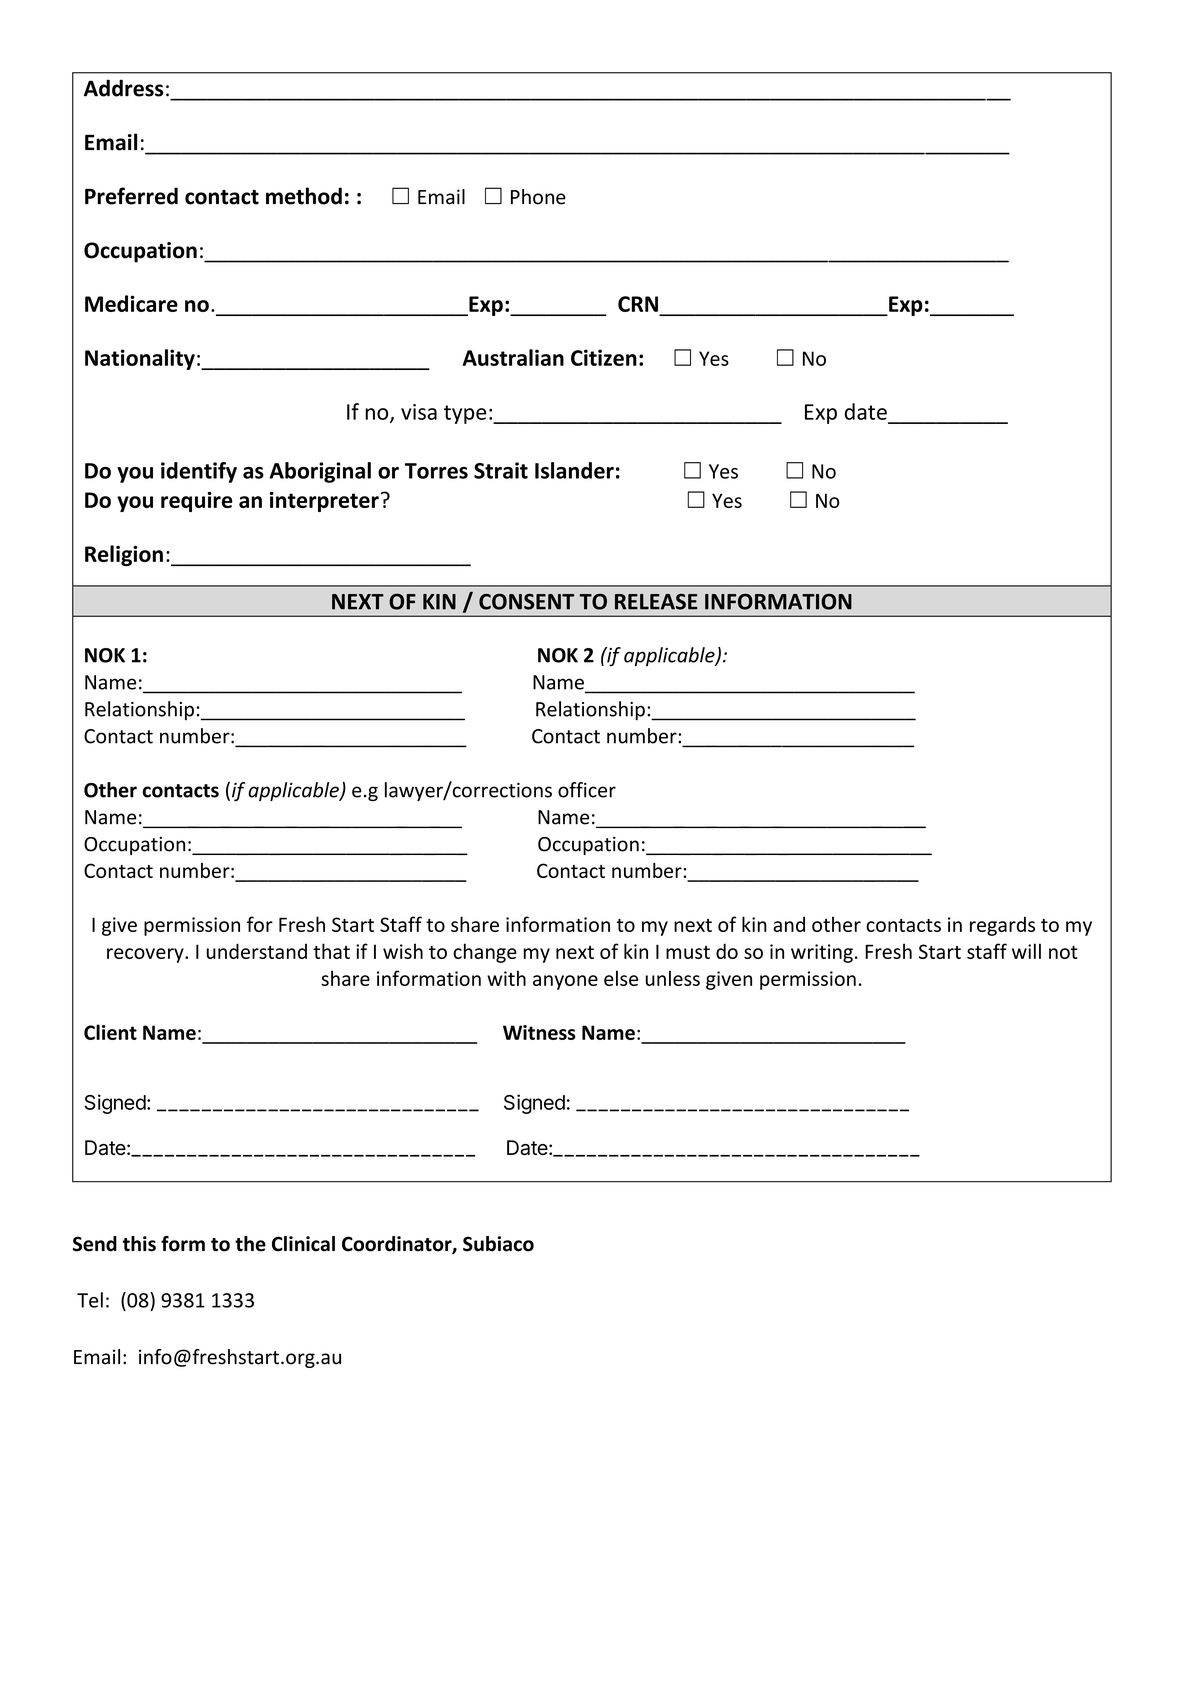 This document has width=1195, height=1690. What do you see at coordinates (197, 502) in the document?
I see `require` at bounding box center [197, 502].
